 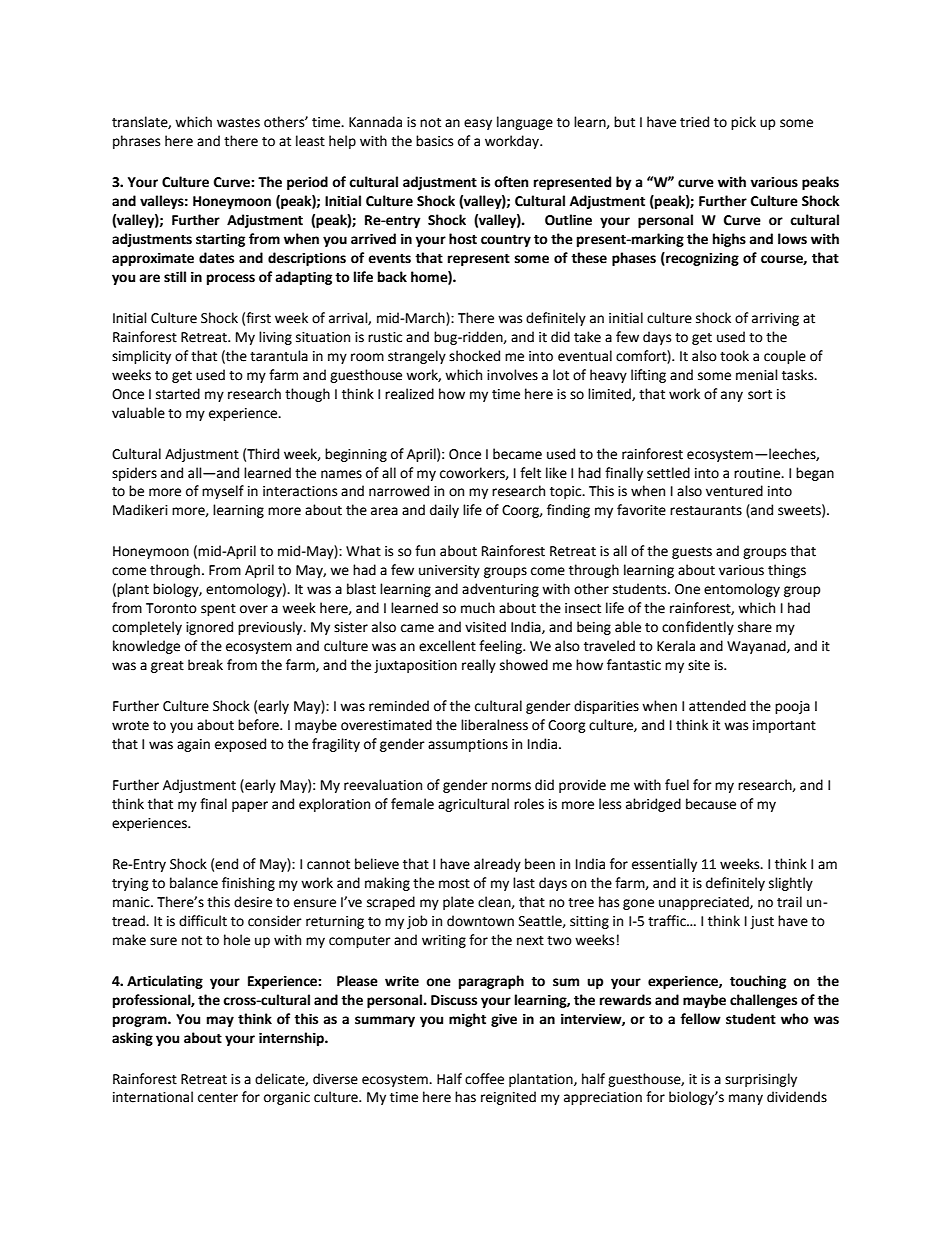 I want to click on because, so click(x=711, y=804).
